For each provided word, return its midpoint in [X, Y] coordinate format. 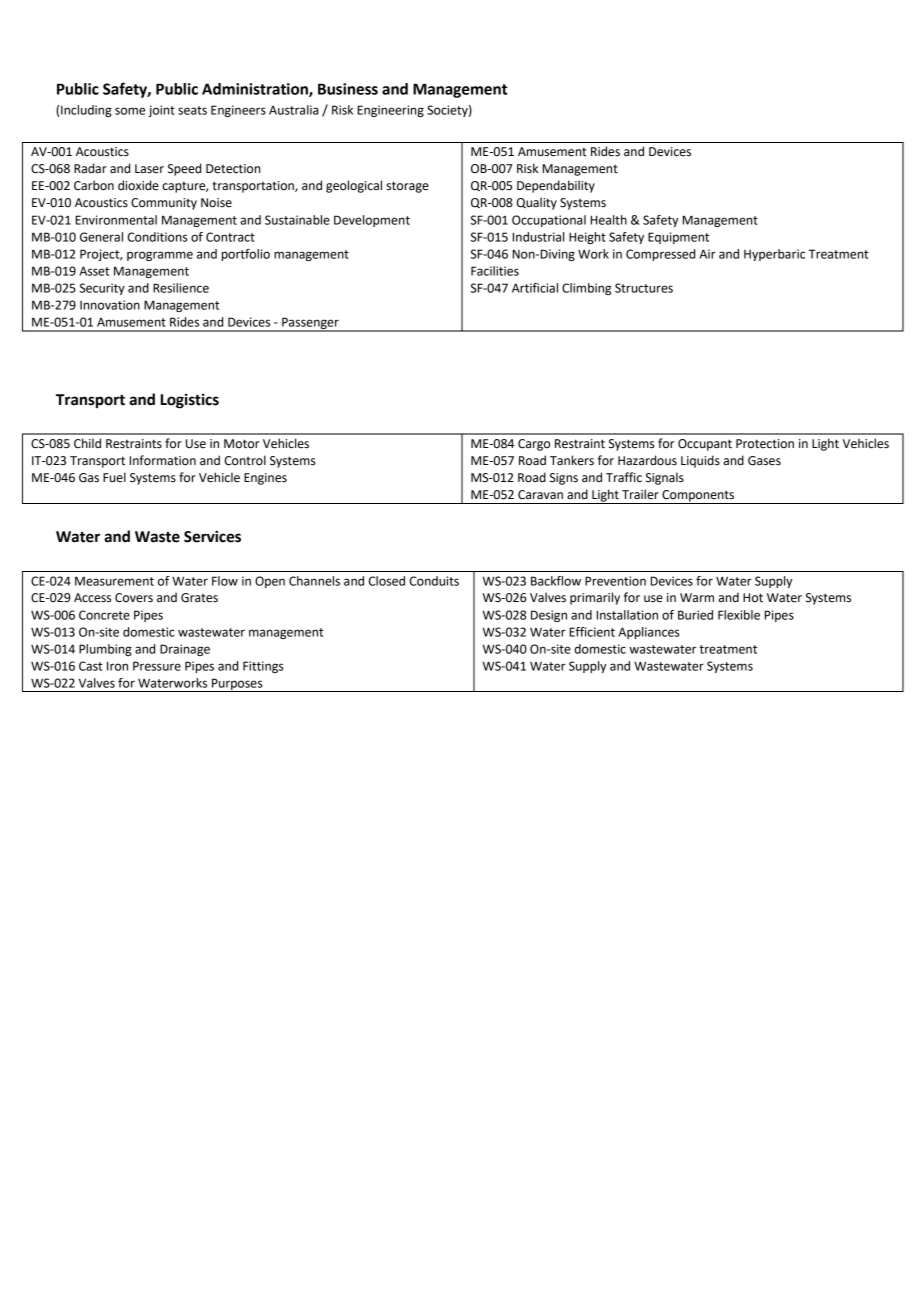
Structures [644, 288]
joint [161, 111]
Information [163, 460]
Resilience [181, 288]
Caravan [540, 495]
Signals [665, 478]
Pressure [157, 666]
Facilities [495, 271]
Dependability [556, 186]
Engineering [391, 111]
